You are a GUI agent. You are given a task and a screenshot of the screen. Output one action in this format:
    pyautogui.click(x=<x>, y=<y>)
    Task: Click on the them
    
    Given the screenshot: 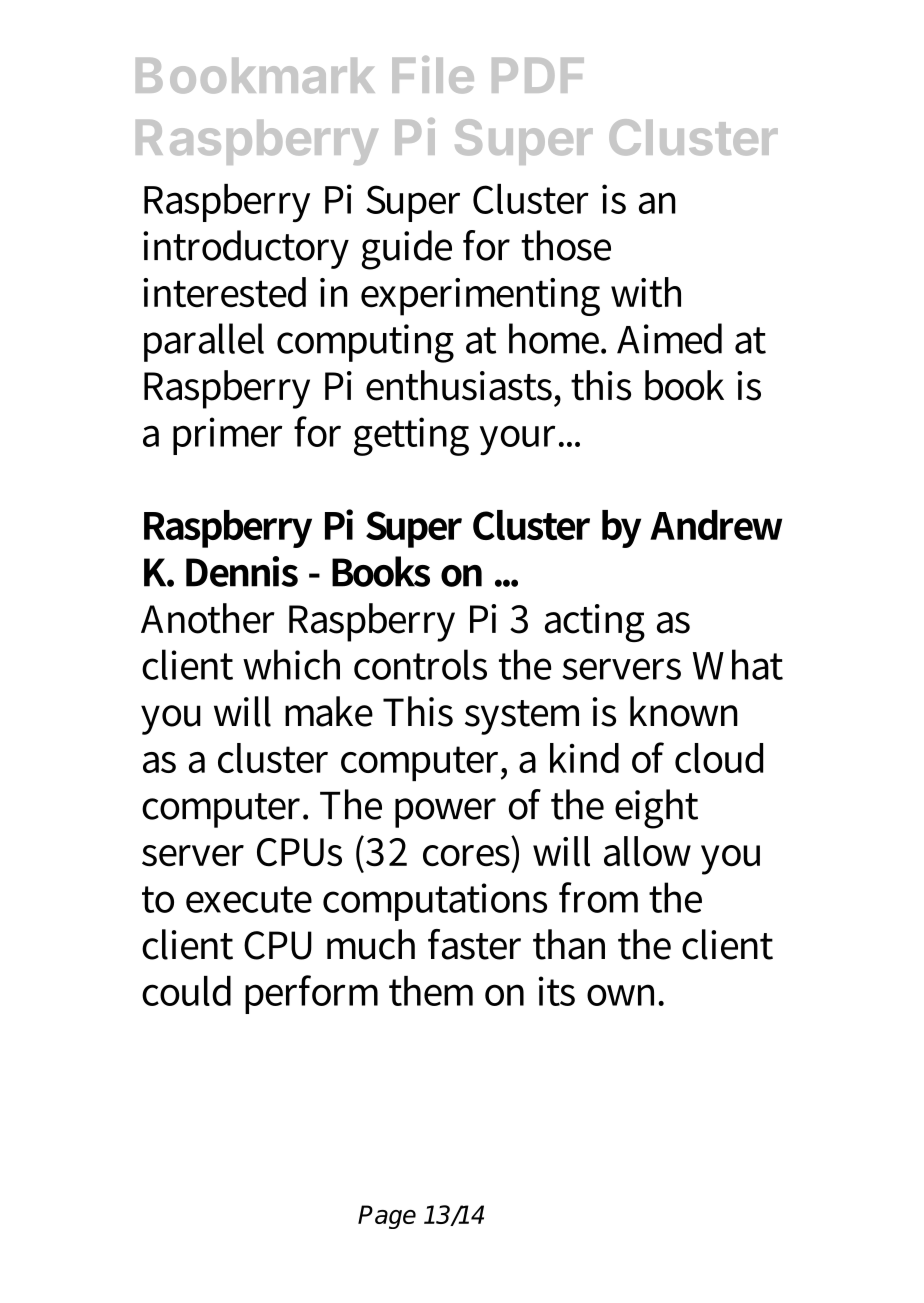 What is the action you would take?
    pyautogui.click(x=431, y=991)
